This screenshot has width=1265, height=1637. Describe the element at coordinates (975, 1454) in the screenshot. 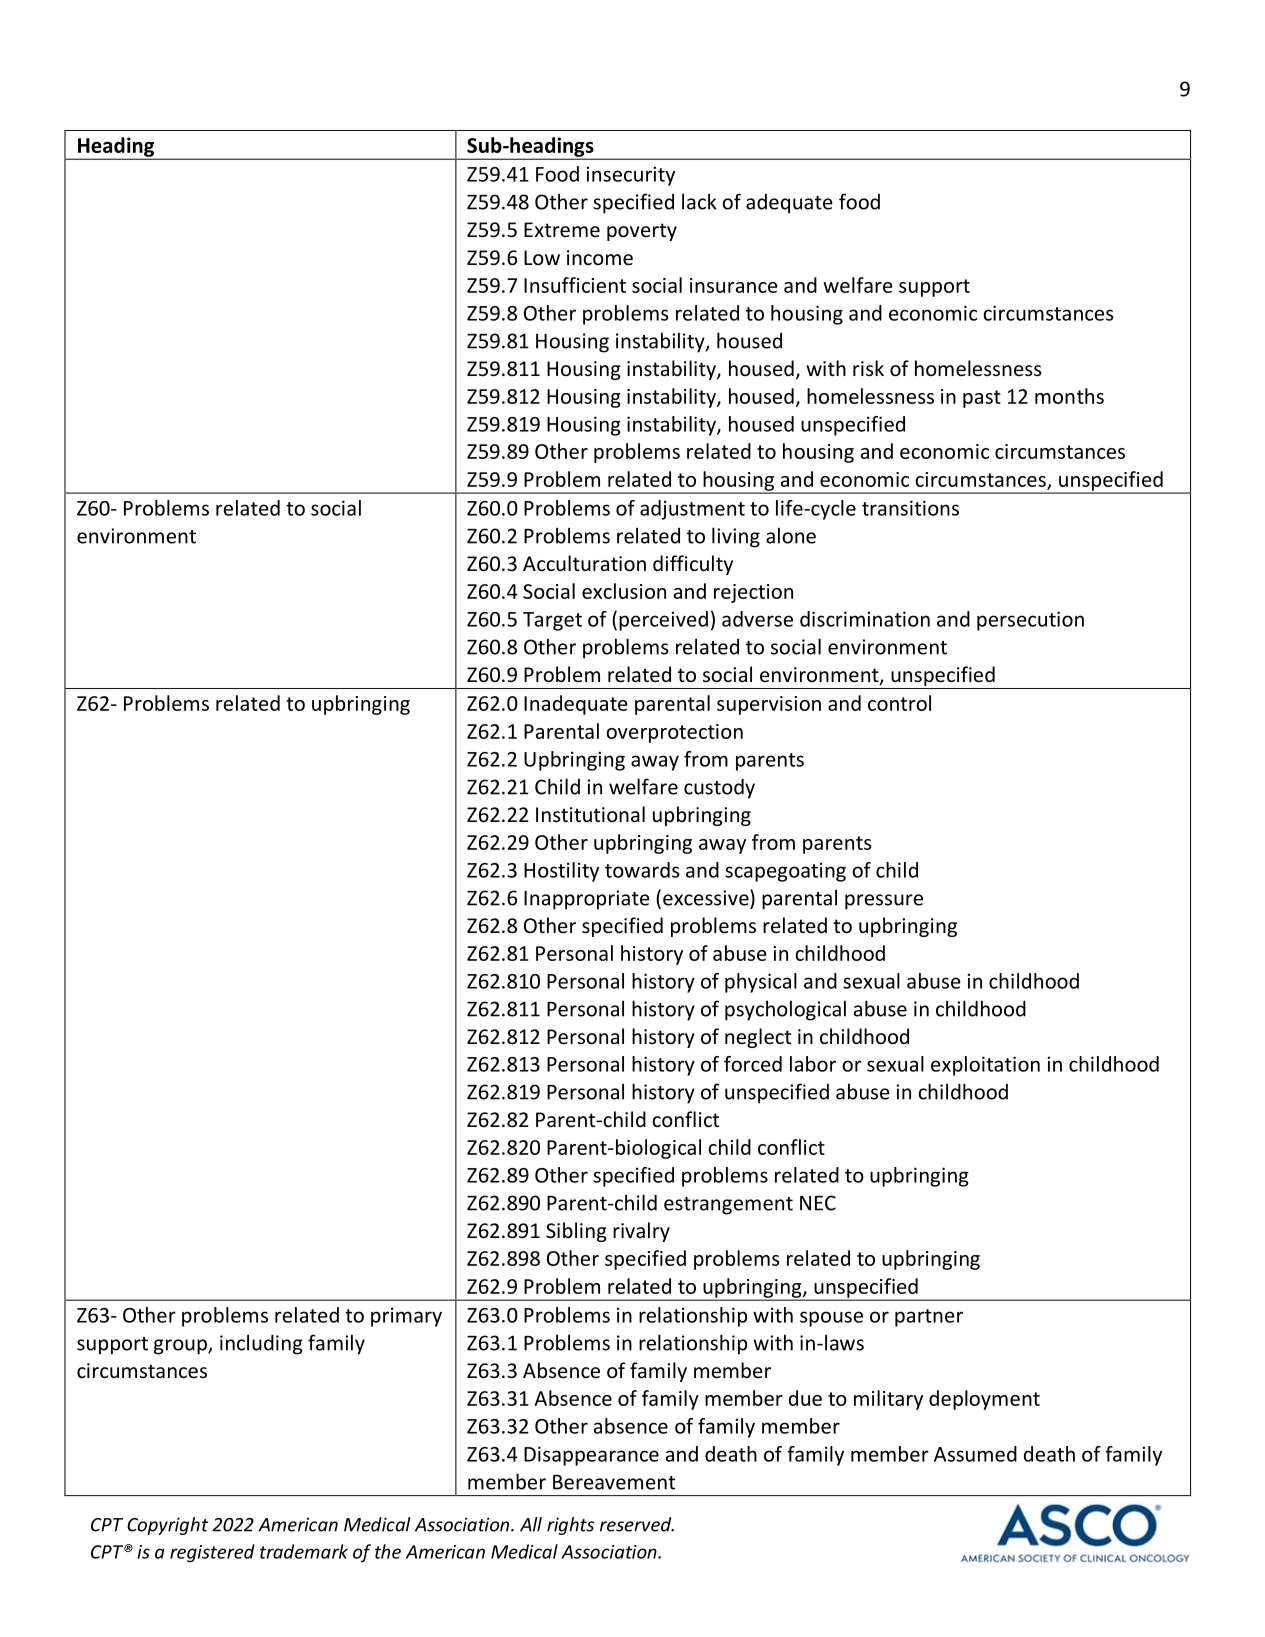

I see `Assumed` at that location.
